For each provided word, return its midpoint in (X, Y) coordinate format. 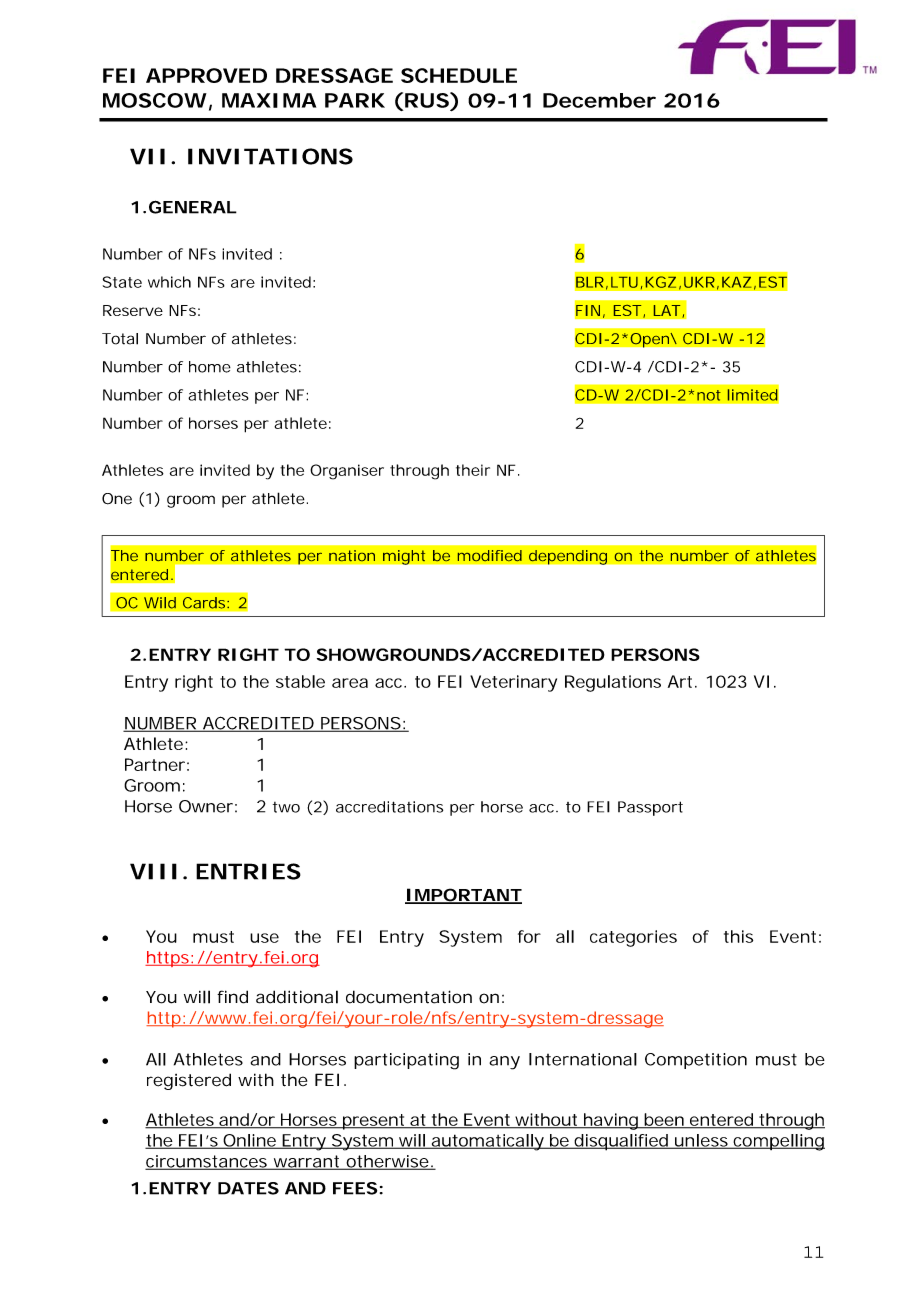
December (599, 100)
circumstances (207, 1162)
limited (752, 395)
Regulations (613, 683)
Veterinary (513, 683)
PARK (355, 100)
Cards (205, 603)
